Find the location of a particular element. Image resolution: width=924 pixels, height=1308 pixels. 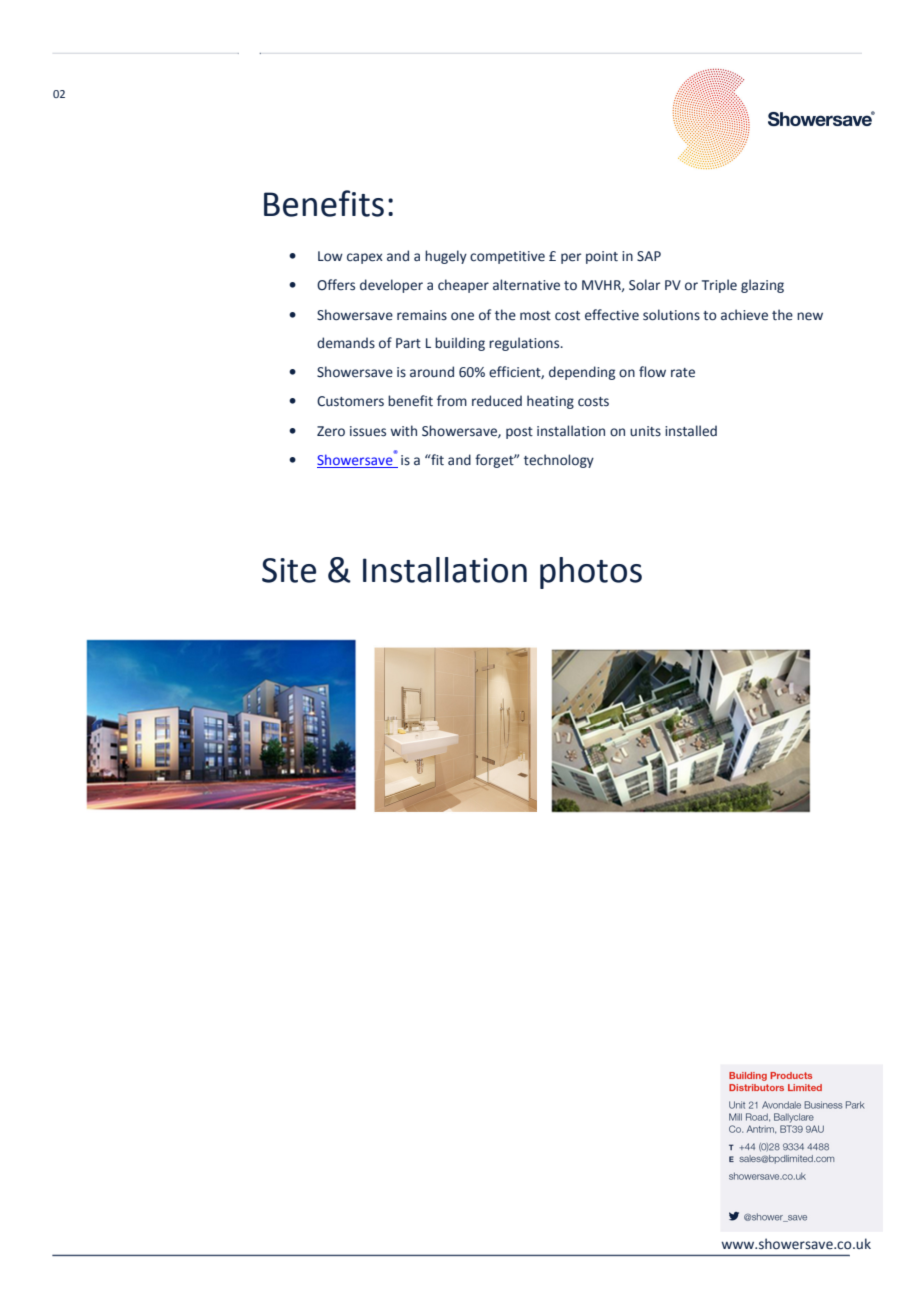

photos is located at coordinates (591, 573).
